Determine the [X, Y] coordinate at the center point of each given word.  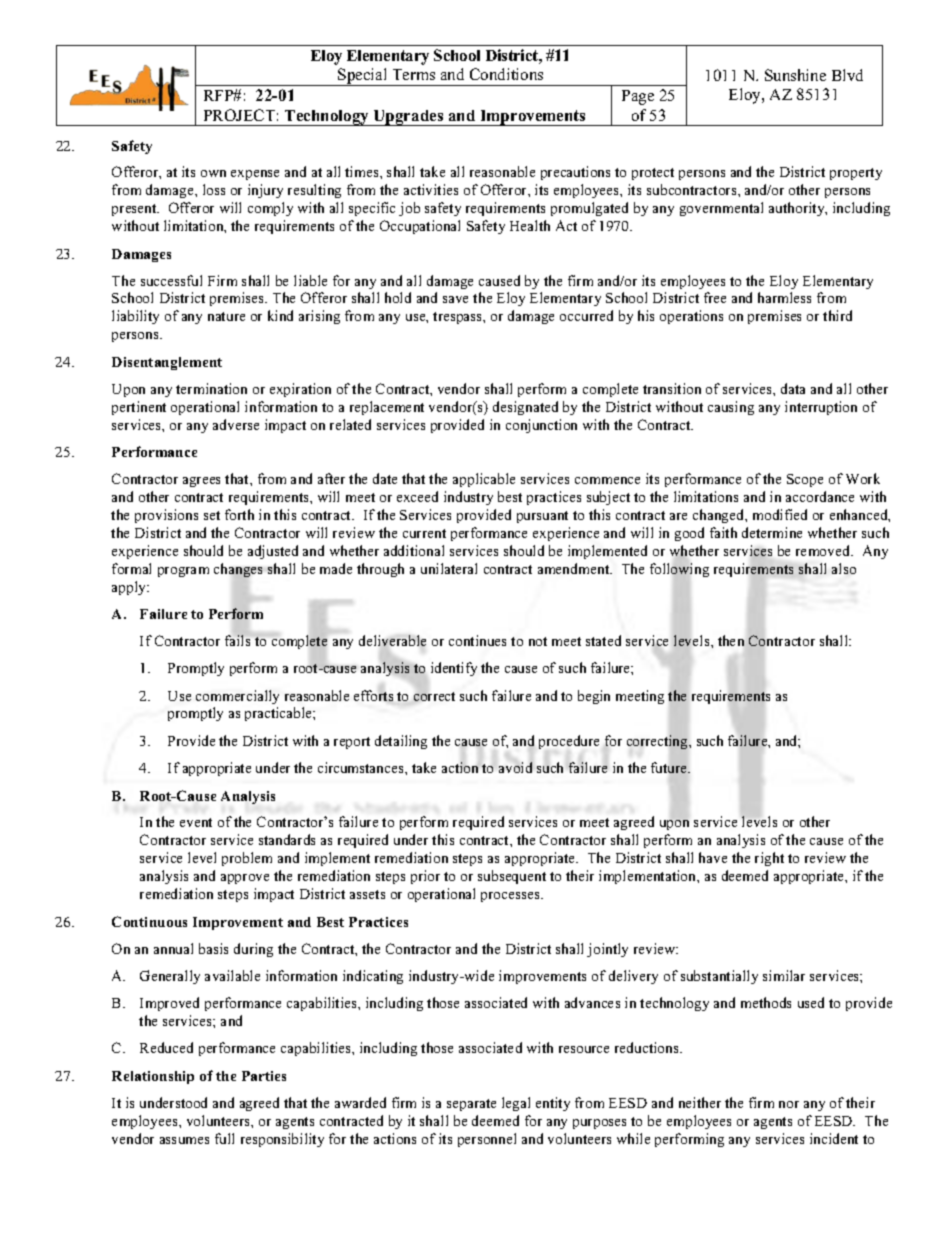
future [670, 767]
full [224, 1138]
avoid [515, 767]
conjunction [541, 426]
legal [516, 1104]
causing [731, 408]
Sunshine [795, 75]
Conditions [506, 74]
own [213, 173]
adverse [236, 424]
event [196, 822]
